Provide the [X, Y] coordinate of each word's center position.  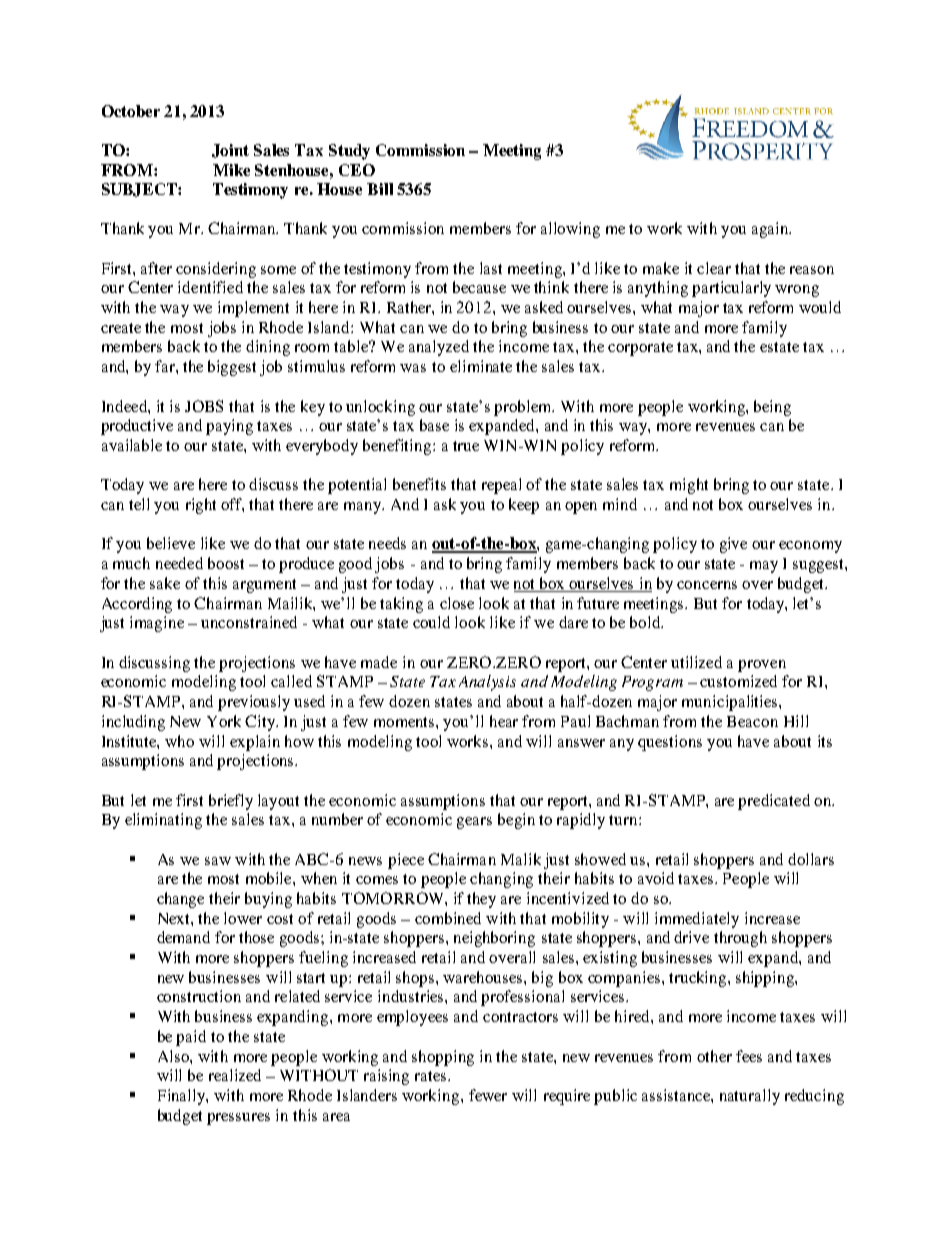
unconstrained [249, 622]
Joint [230, 151]
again [771, 230]
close [457, 603]
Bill [380, 189]
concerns [707, 585]
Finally [182, 1097]
